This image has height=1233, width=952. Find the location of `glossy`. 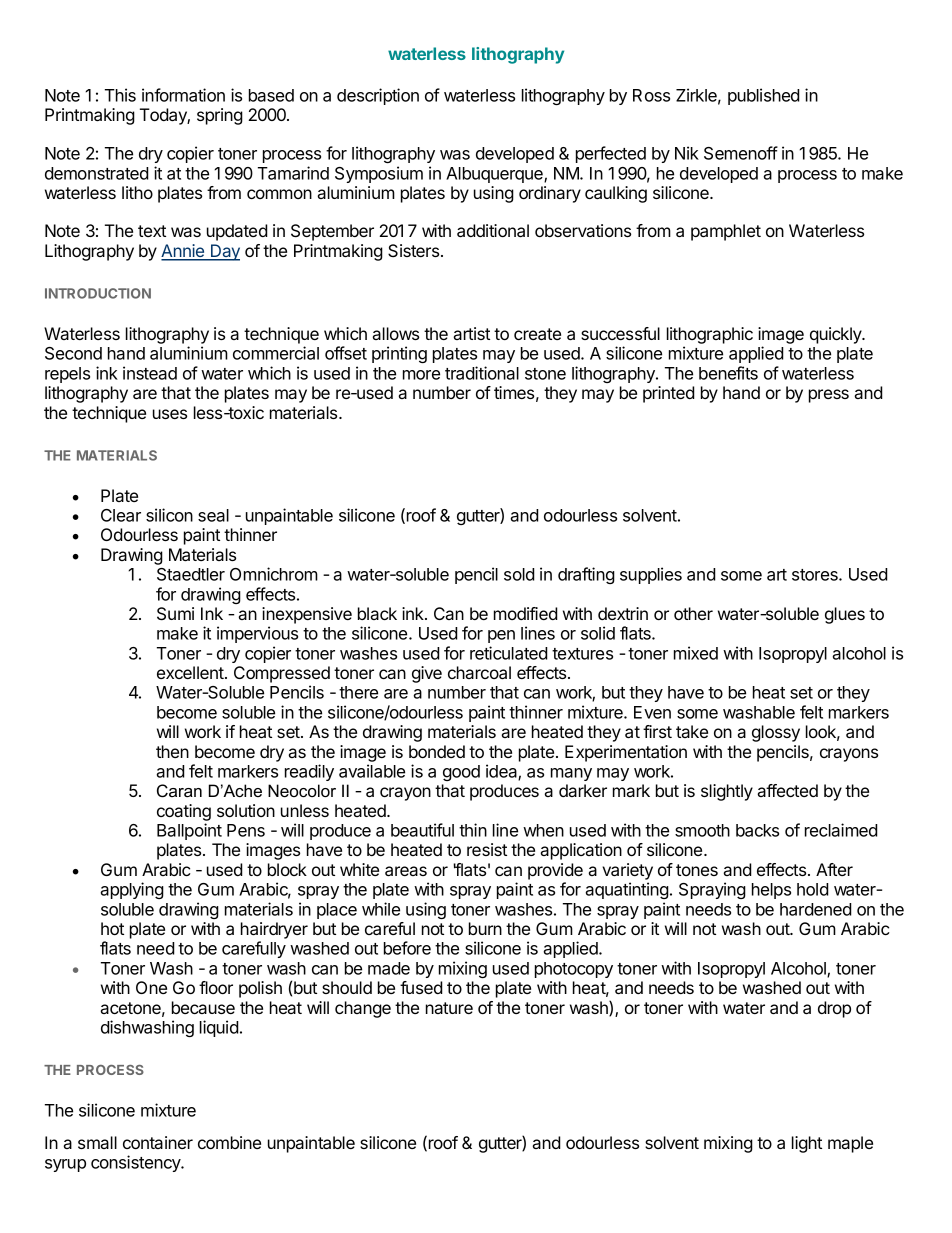

glossy is located at coordinates (776, 733).
